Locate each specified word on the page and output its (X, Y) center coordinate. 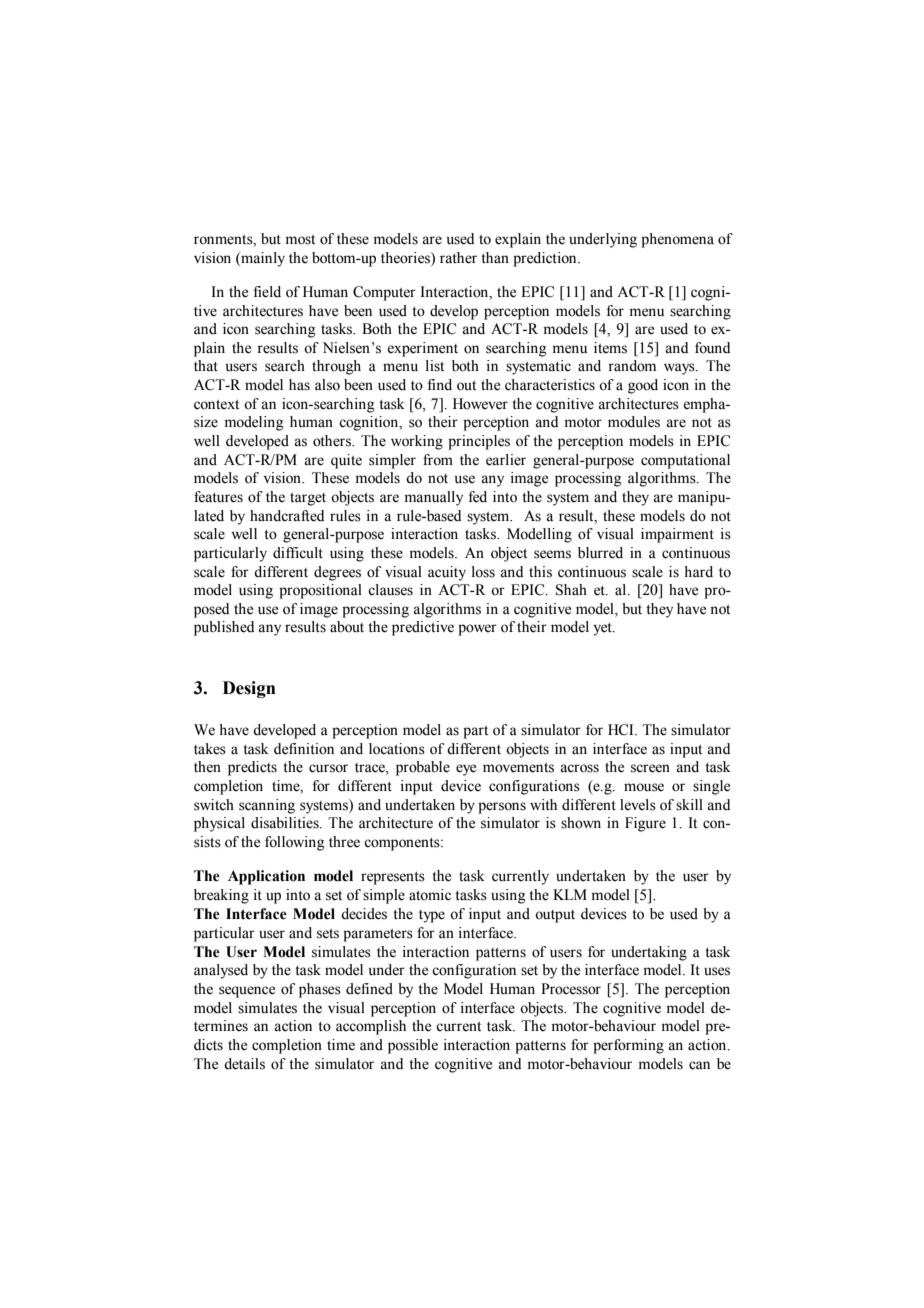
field (267, 292)
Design (249, 689)
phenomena (677, 240)
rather (458, 258)
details (244, 1064)
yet (603, 629)
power (477, 630)
